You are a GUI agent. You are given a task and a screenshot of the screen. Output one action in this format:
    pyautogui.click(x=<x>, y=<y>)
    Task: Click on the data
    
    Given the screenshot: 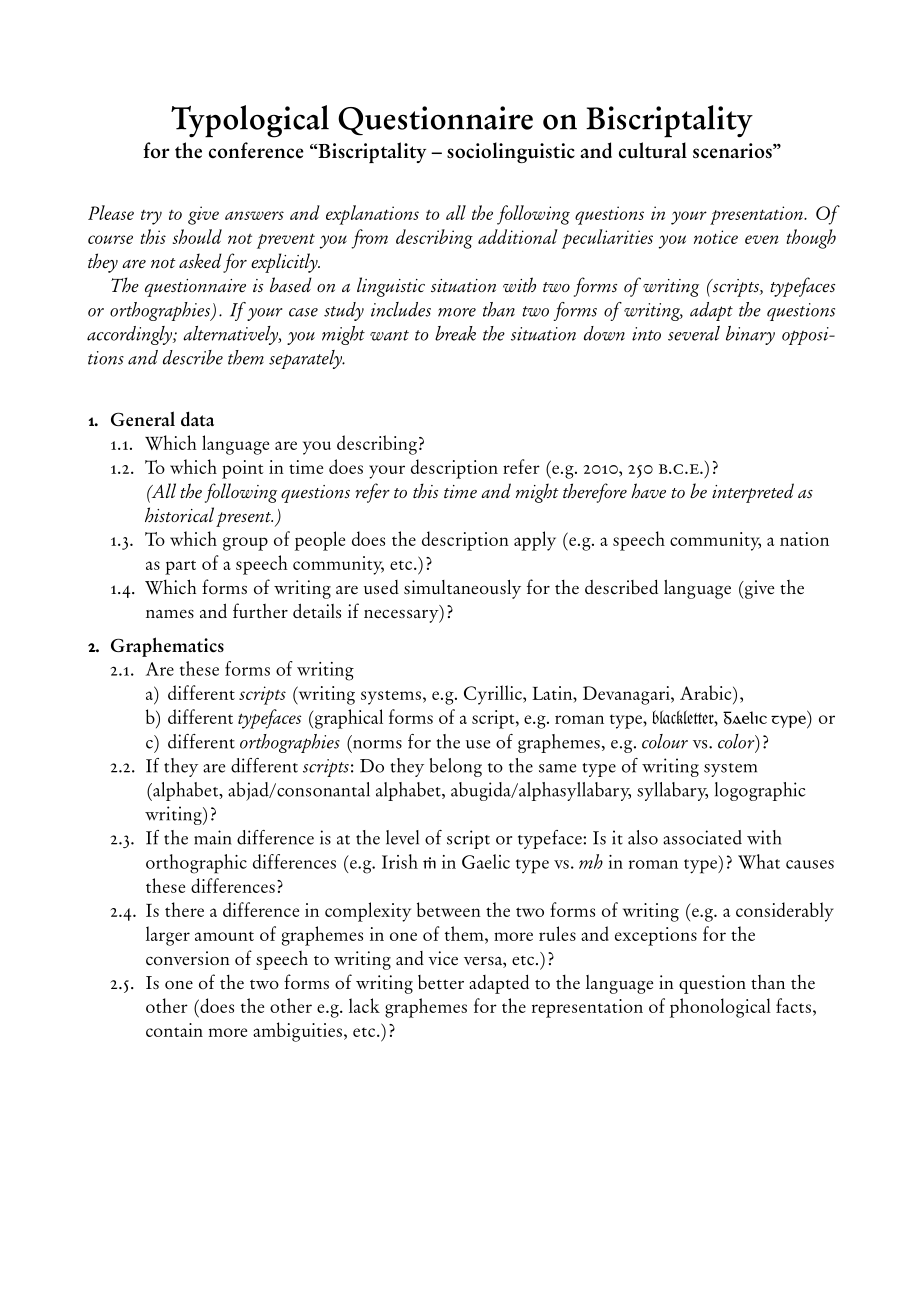 What is the action you would take?
    pyautogui.click(x=197, y=418)
